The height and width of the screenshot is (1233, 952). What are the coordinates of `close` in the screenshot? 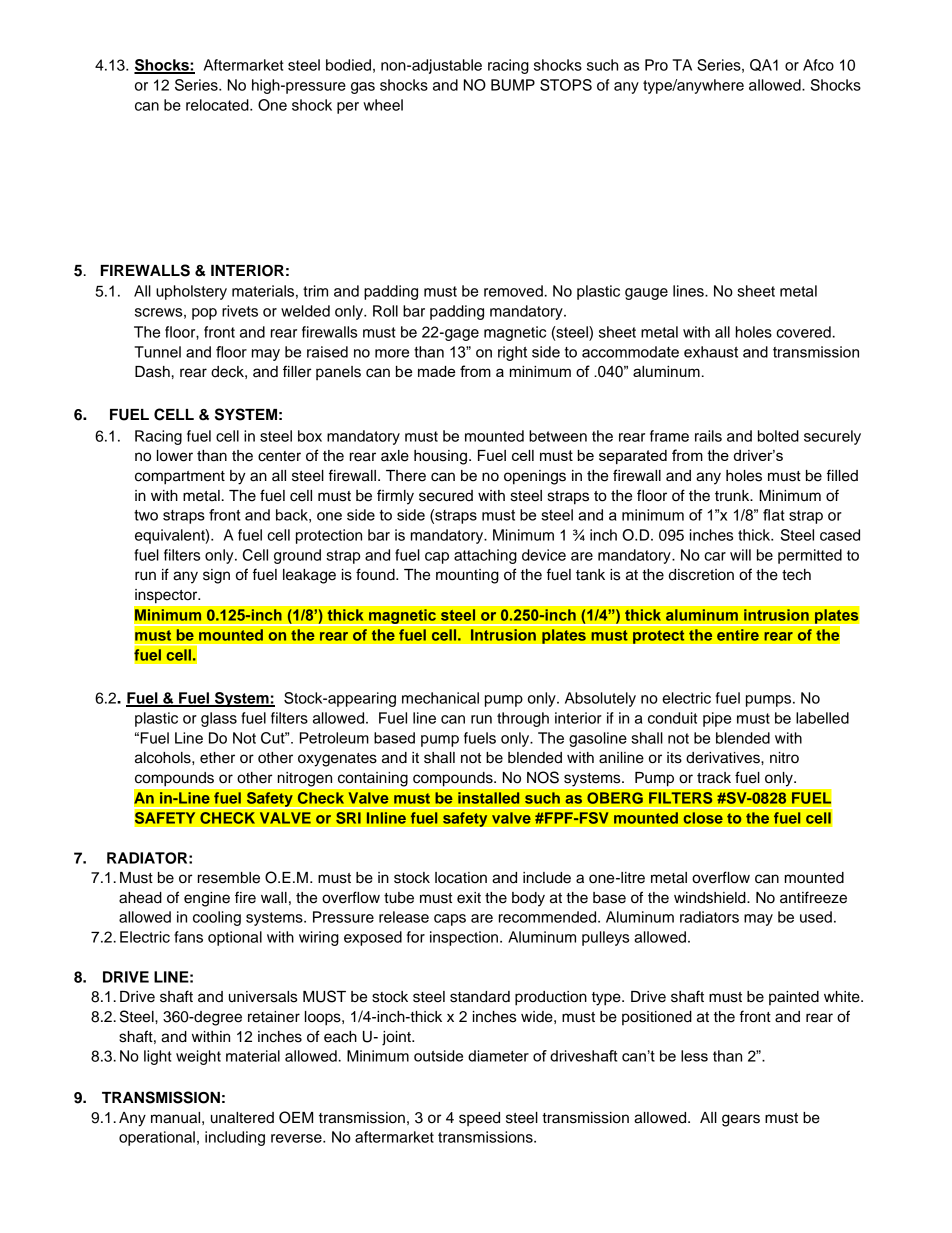 It's located at (703, 818).
